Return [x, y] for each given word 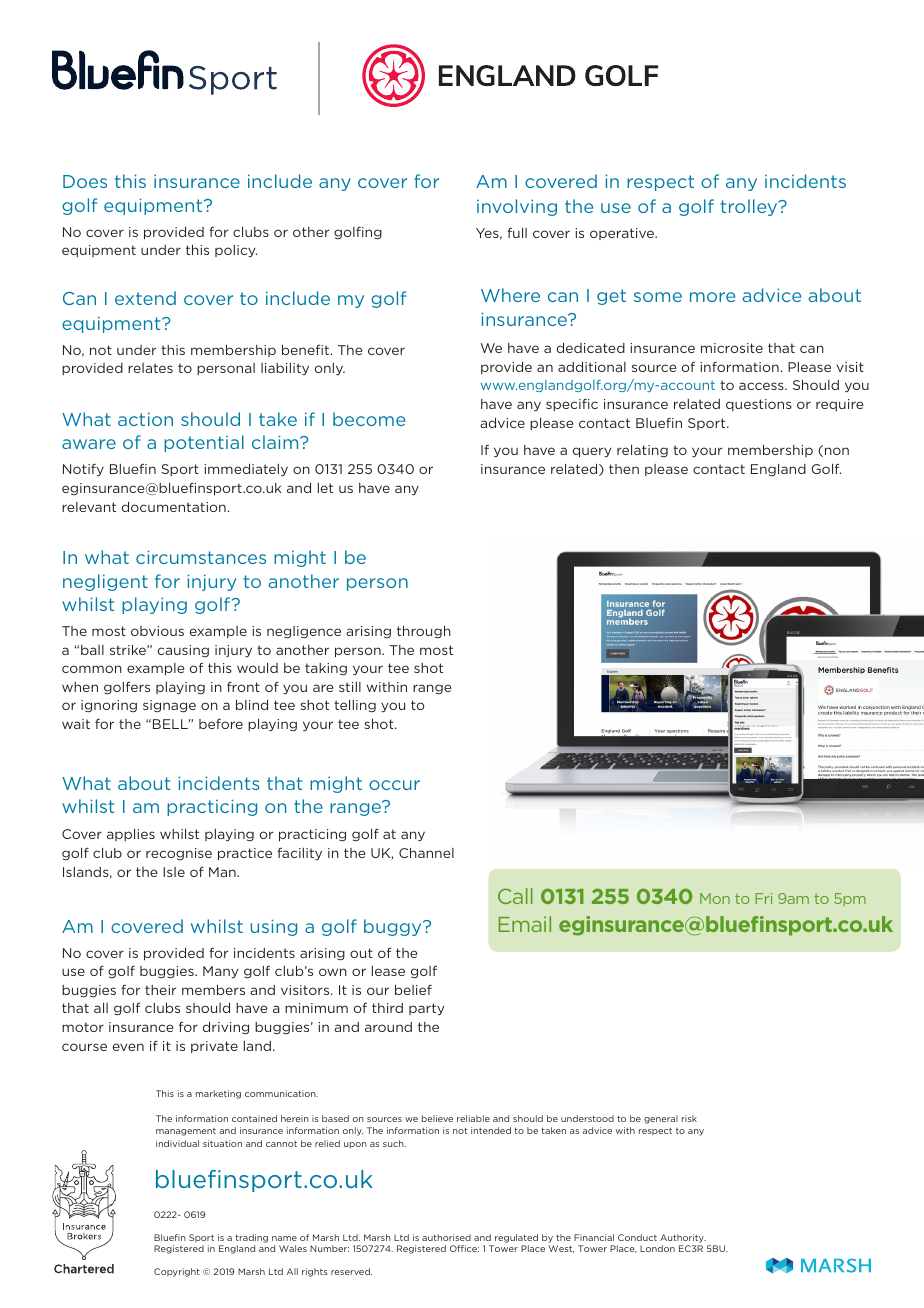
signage [169, 706]
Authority [683, 1240]
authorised [446, 1237]
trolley [750, 207]
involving [517, 207]
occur [394, 785]
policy [236, 251]
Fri [763, 898]
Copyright [177, 1272]
